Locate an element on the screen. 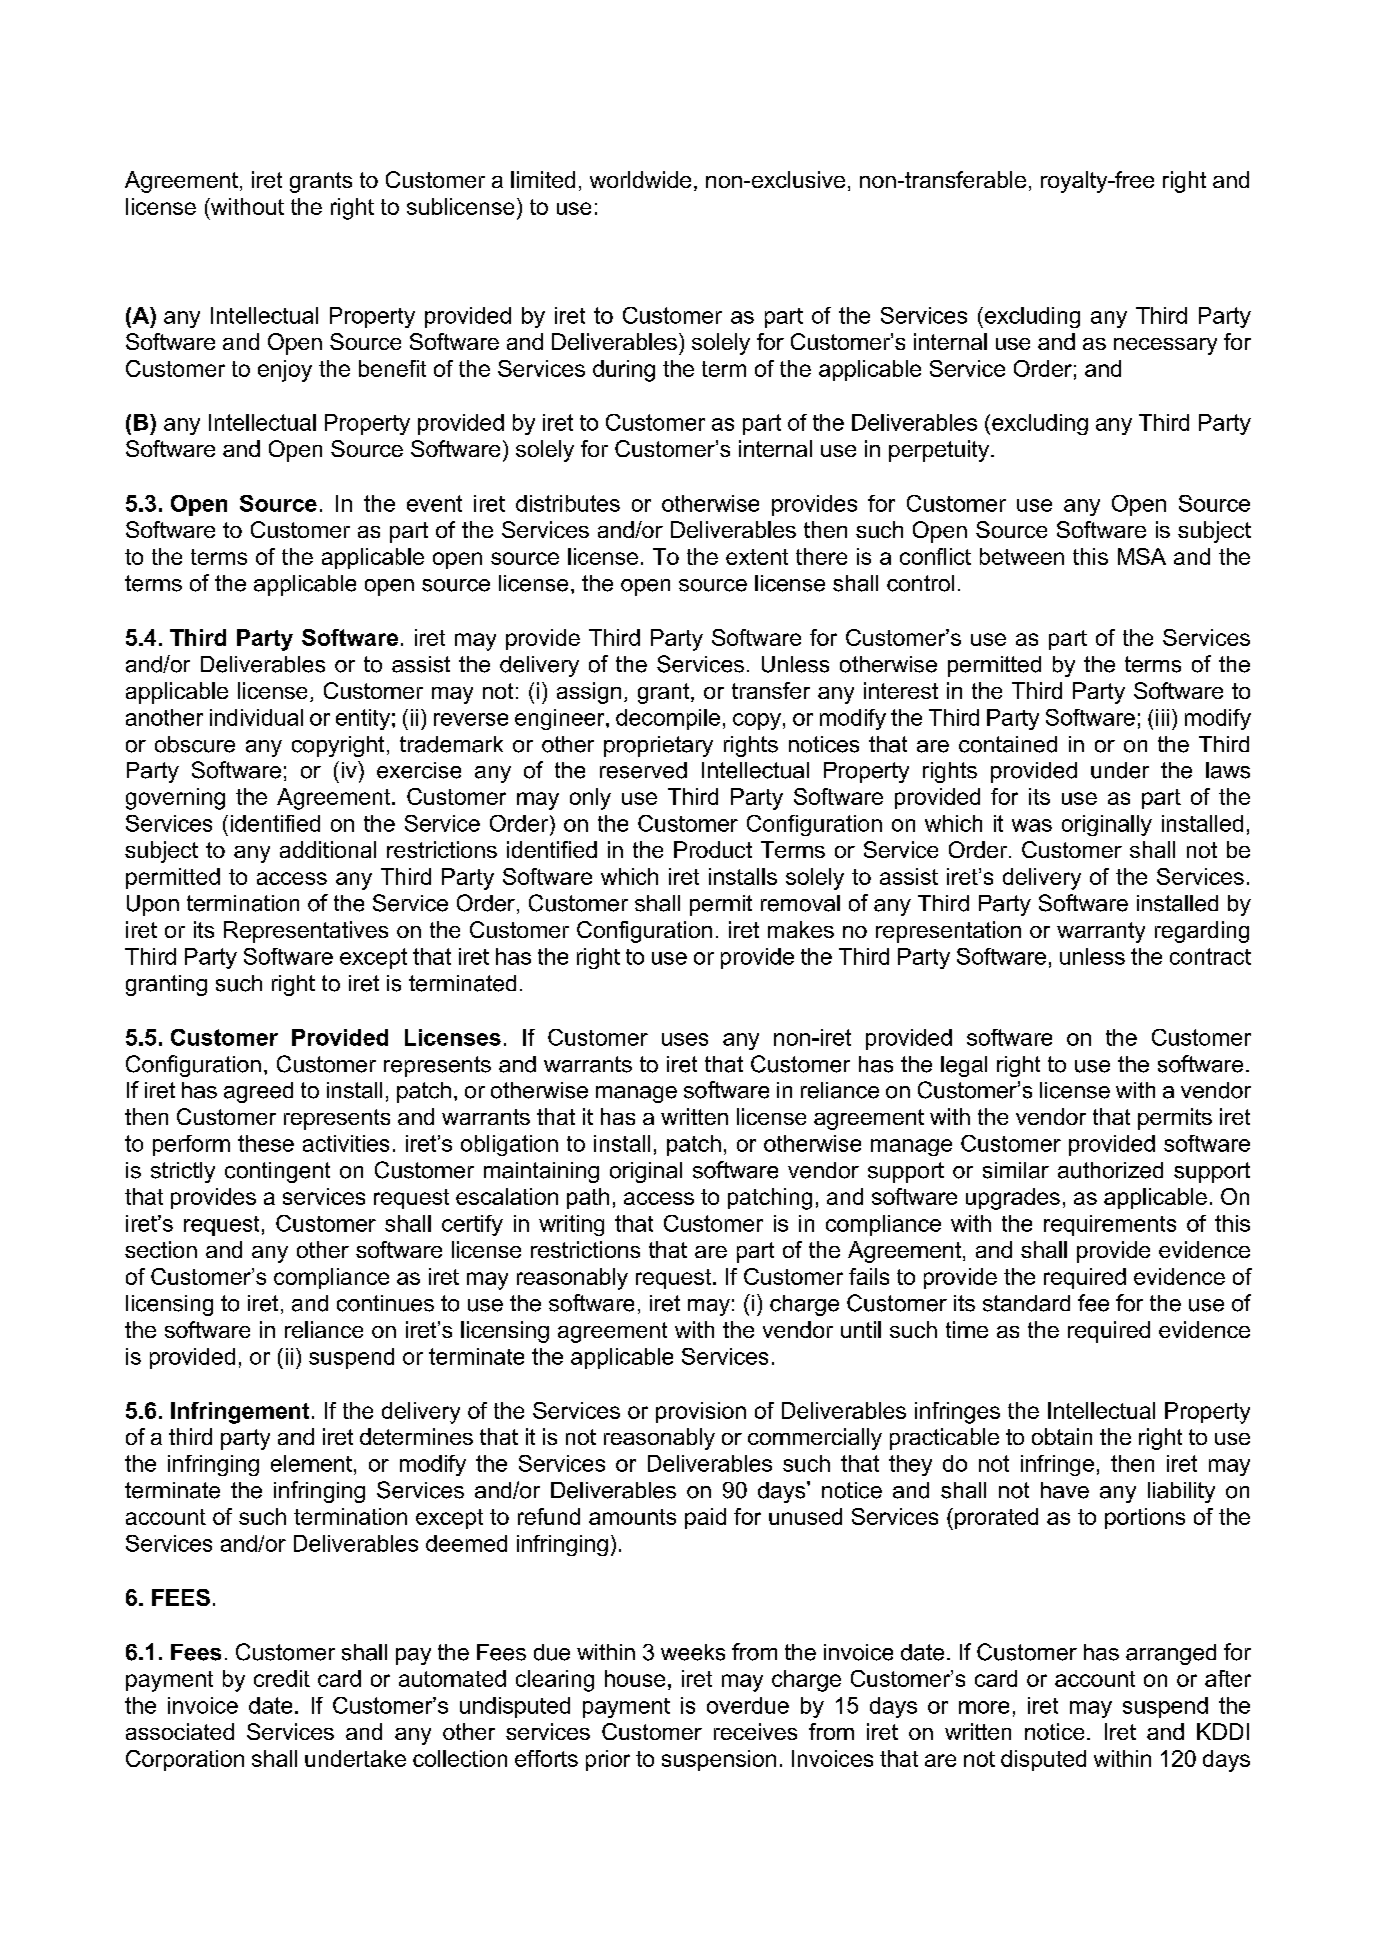 The image size is (1375, 1946). warranty is located at coordinates (1101, 932).
